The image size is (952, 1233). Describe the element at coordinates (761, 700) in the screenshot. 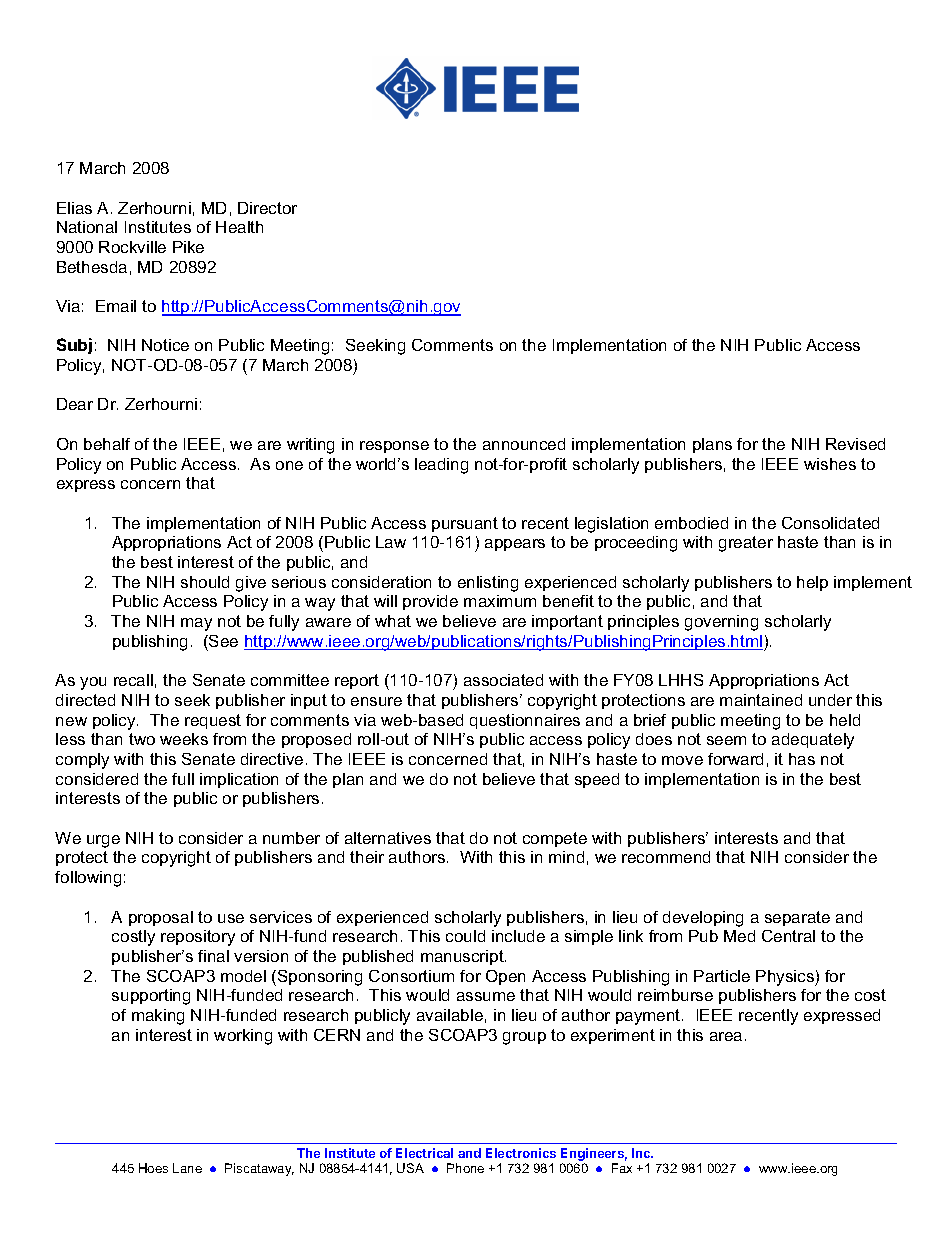

I see `maintained` at that location.
